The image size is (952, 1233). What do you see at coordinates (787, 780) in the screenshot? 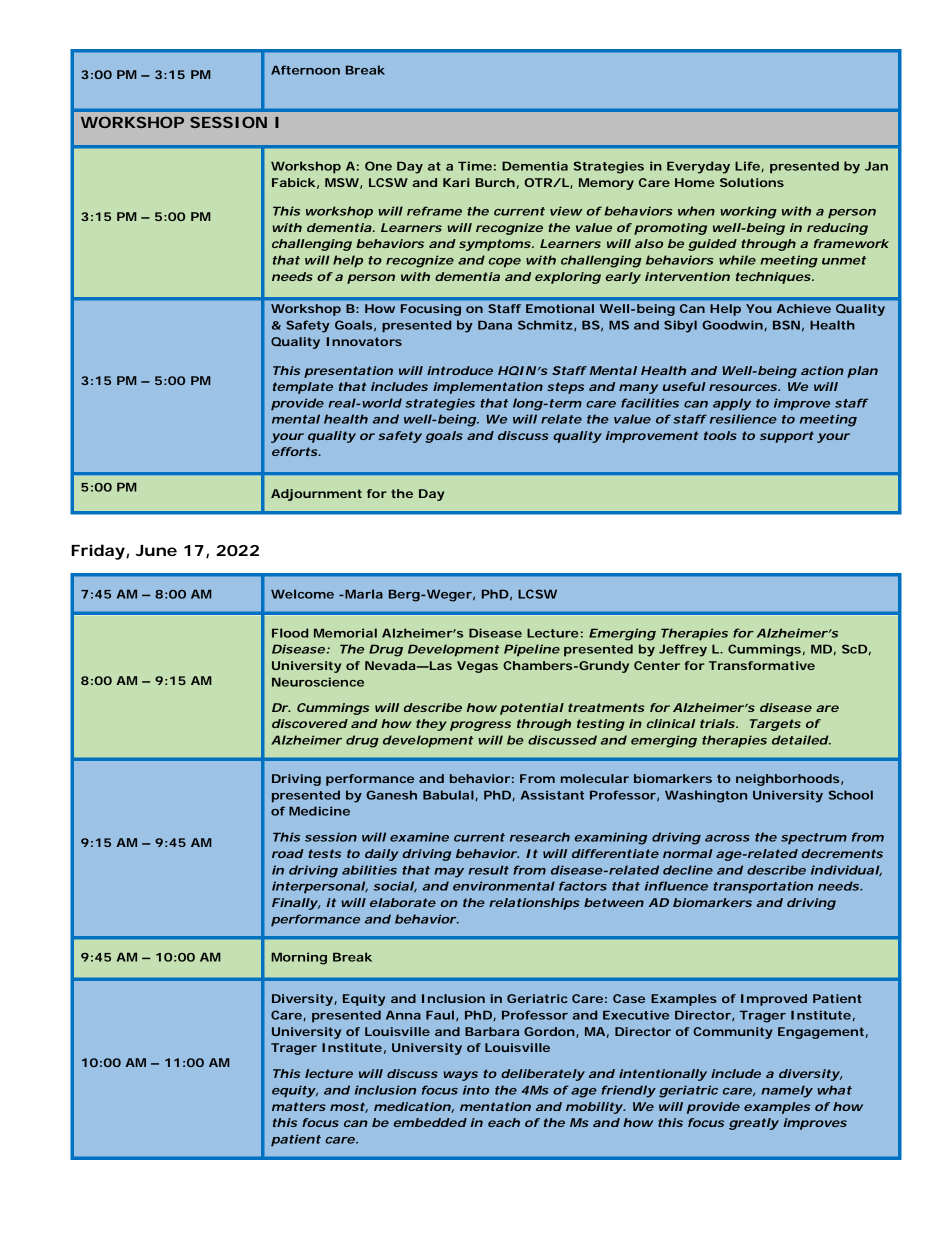
I see `neighborhoods` at bounding box center [787, 780].
